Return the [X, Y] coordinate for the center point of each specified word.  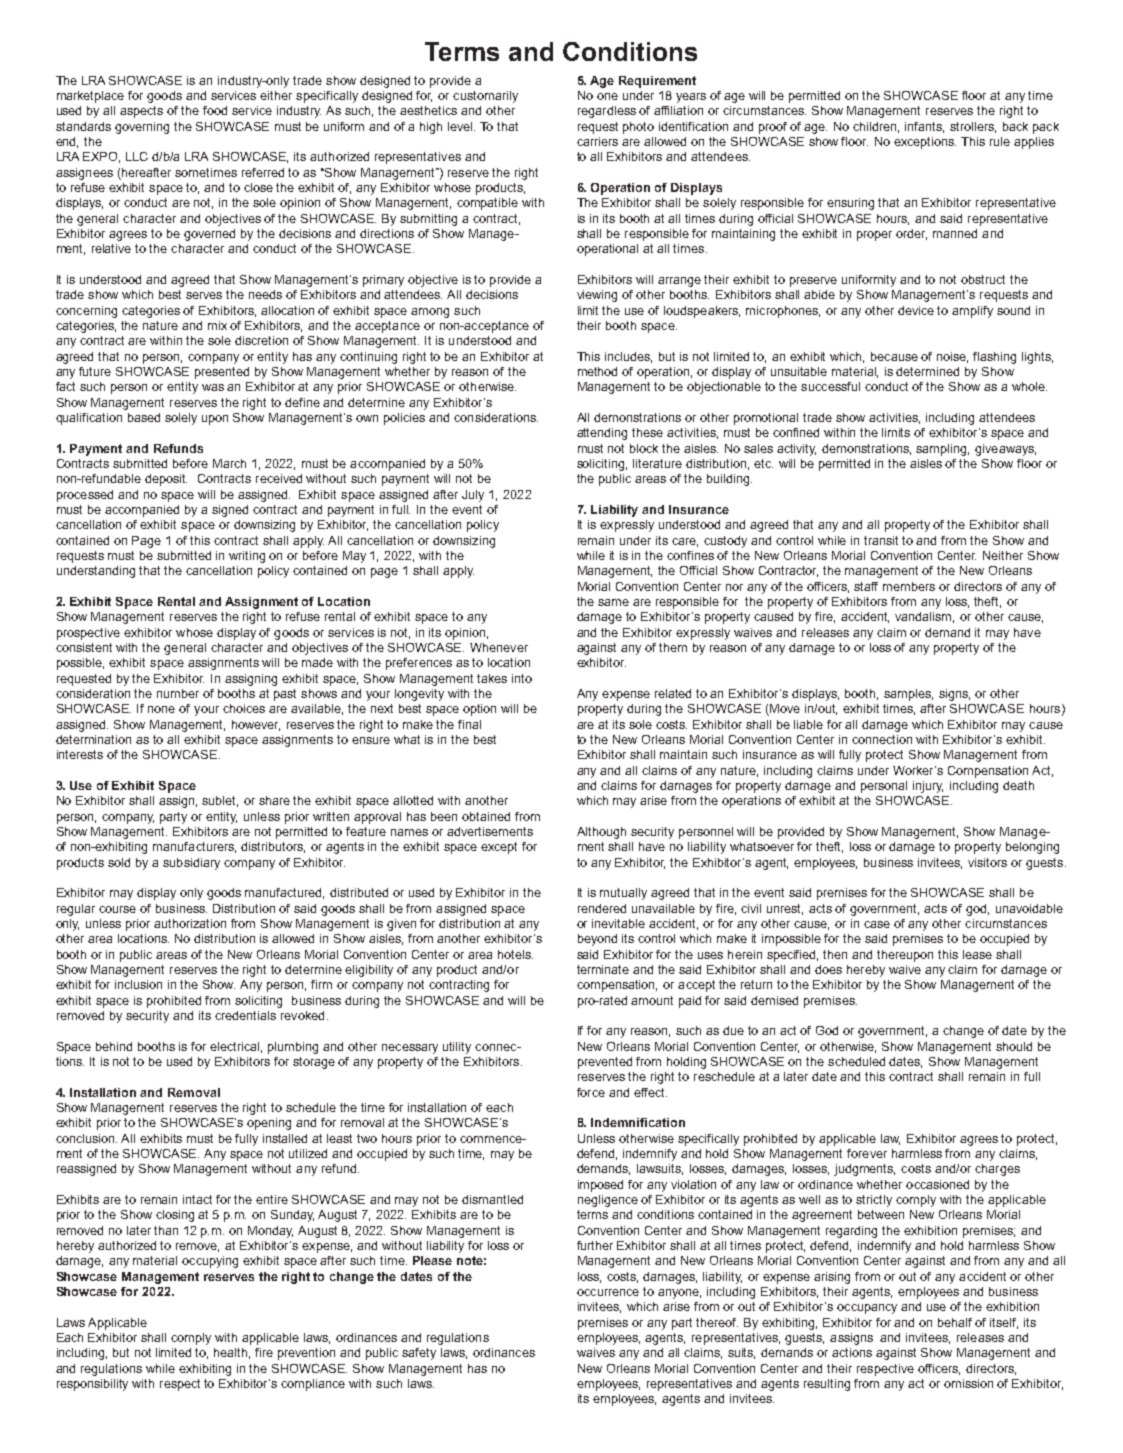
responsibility [92, 1385]
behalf [955, 1322]
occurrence [608, 1292]
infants [924, 127]
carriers [597, 141]
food [215, 110]
